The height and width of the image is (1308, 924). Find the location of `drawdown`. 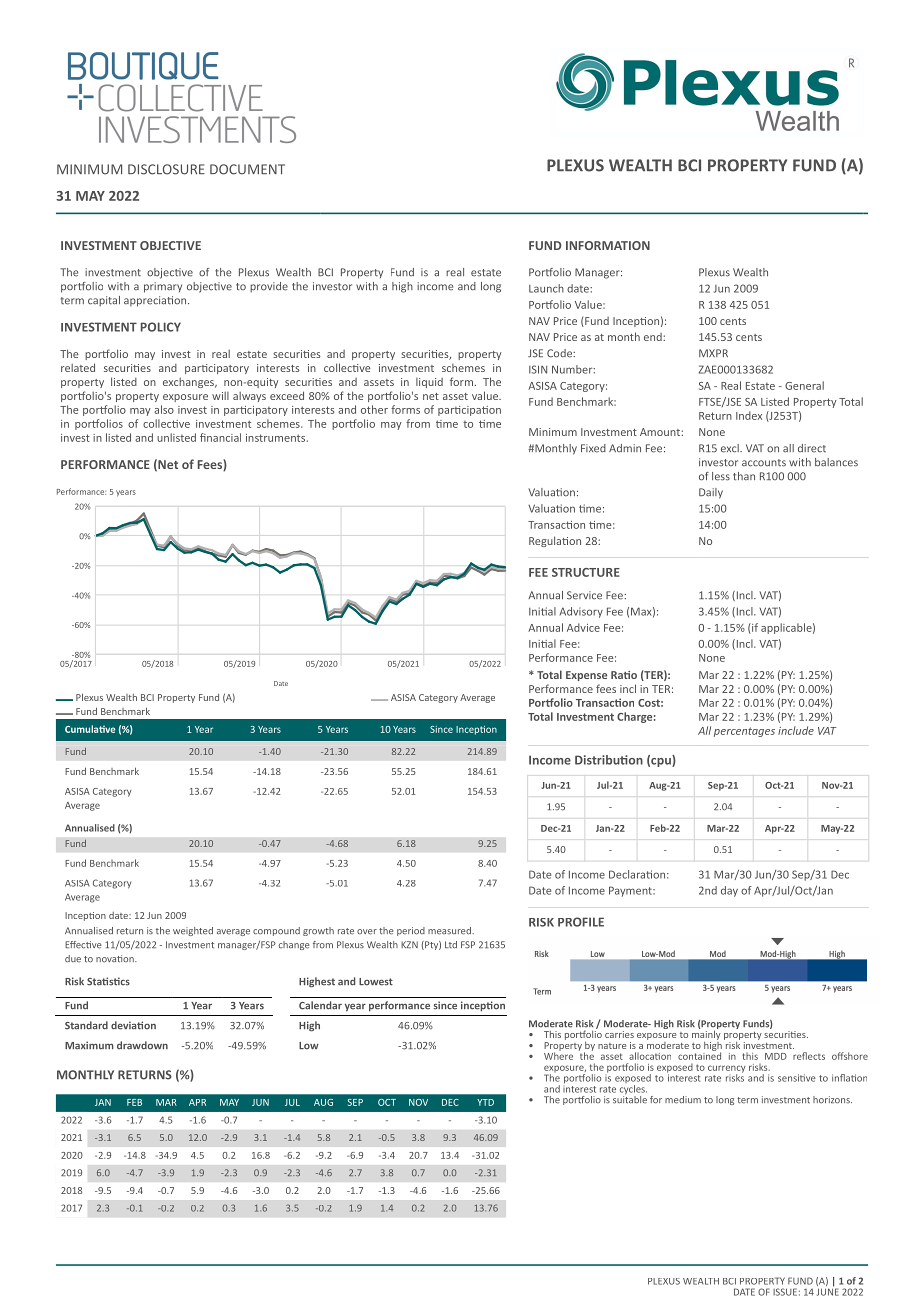

drawdown is located at coordinates (142, 1045).
